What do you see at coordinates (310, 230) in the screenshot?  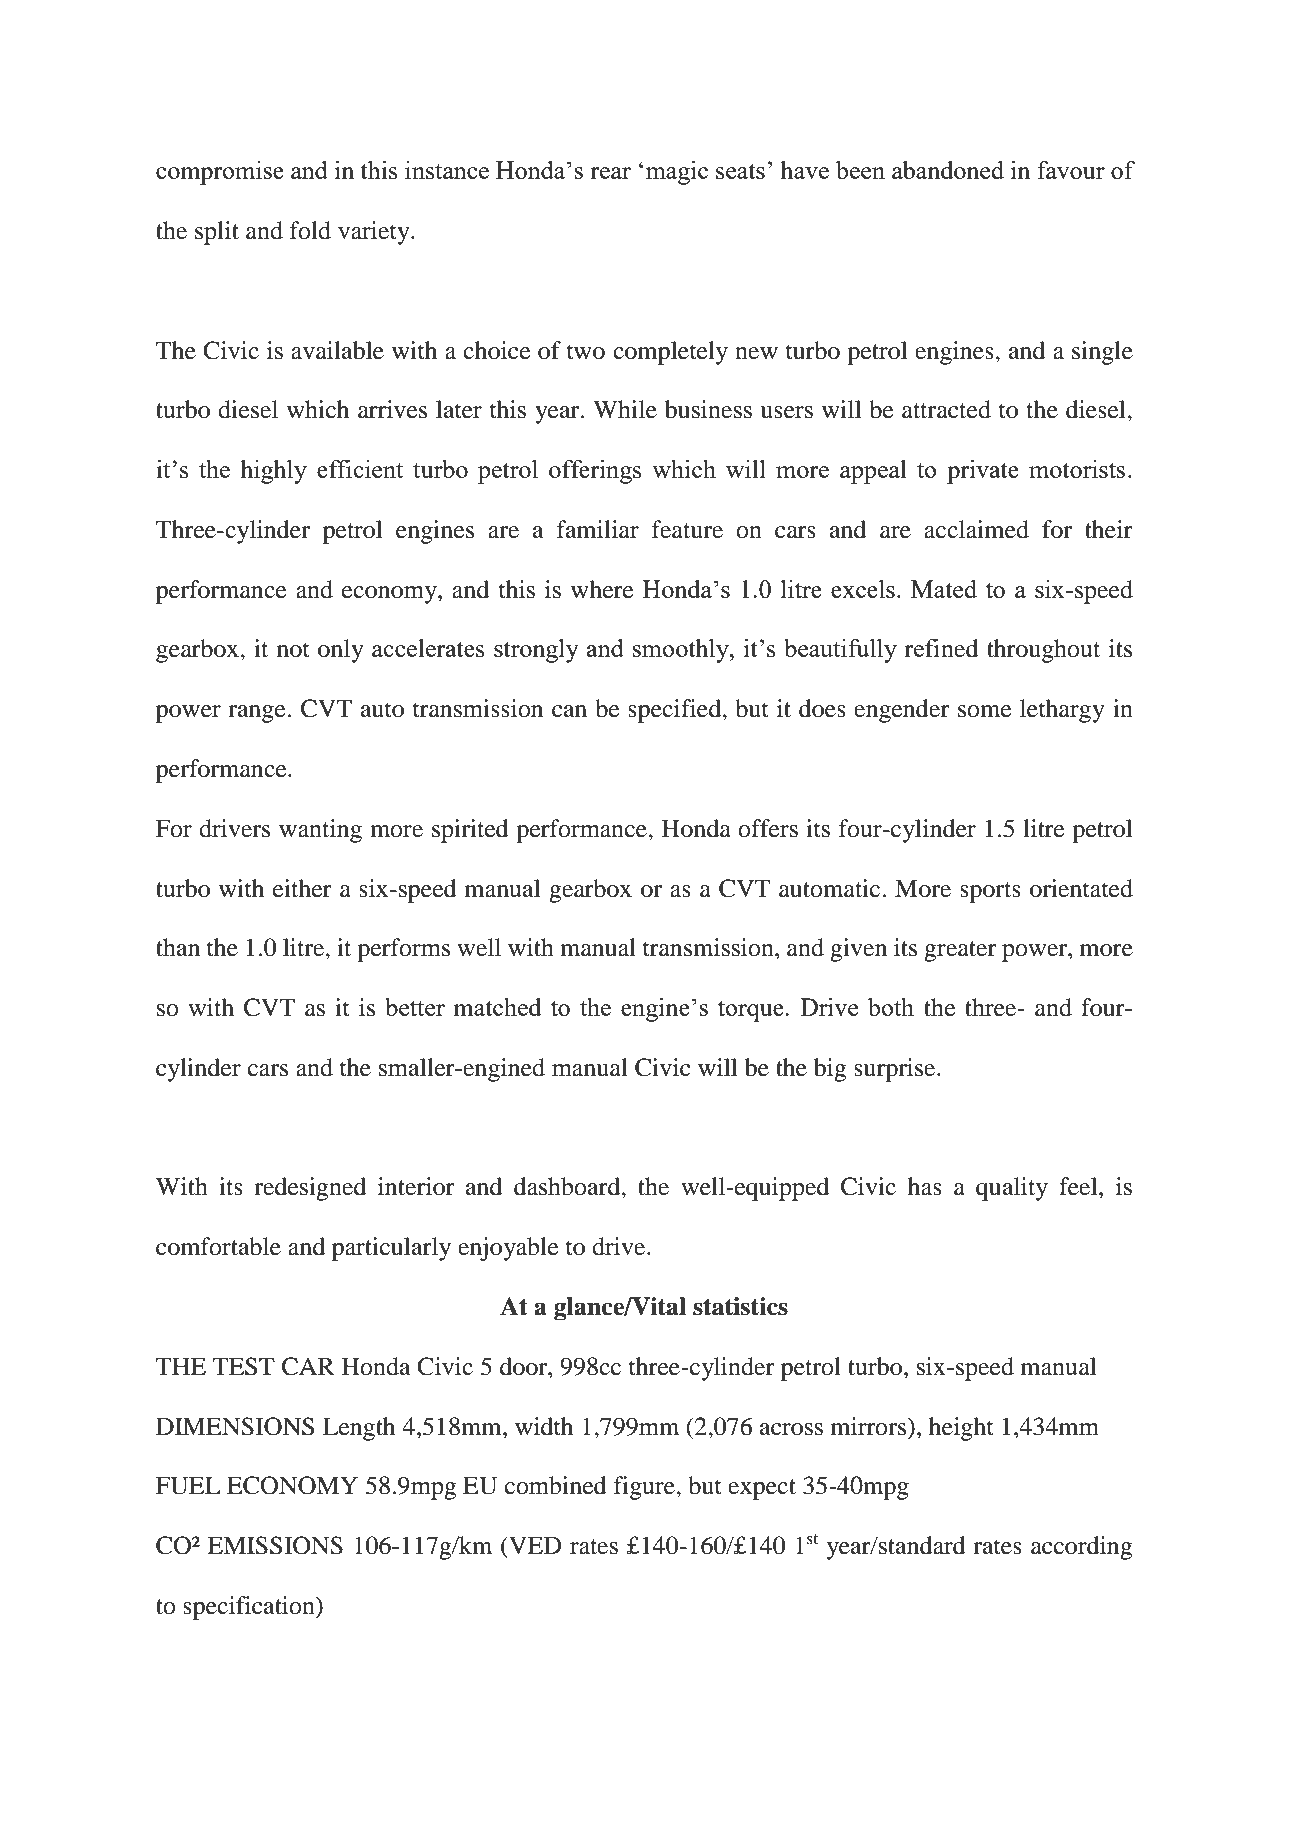 I see `fold` at bounding box center [310, 230].
